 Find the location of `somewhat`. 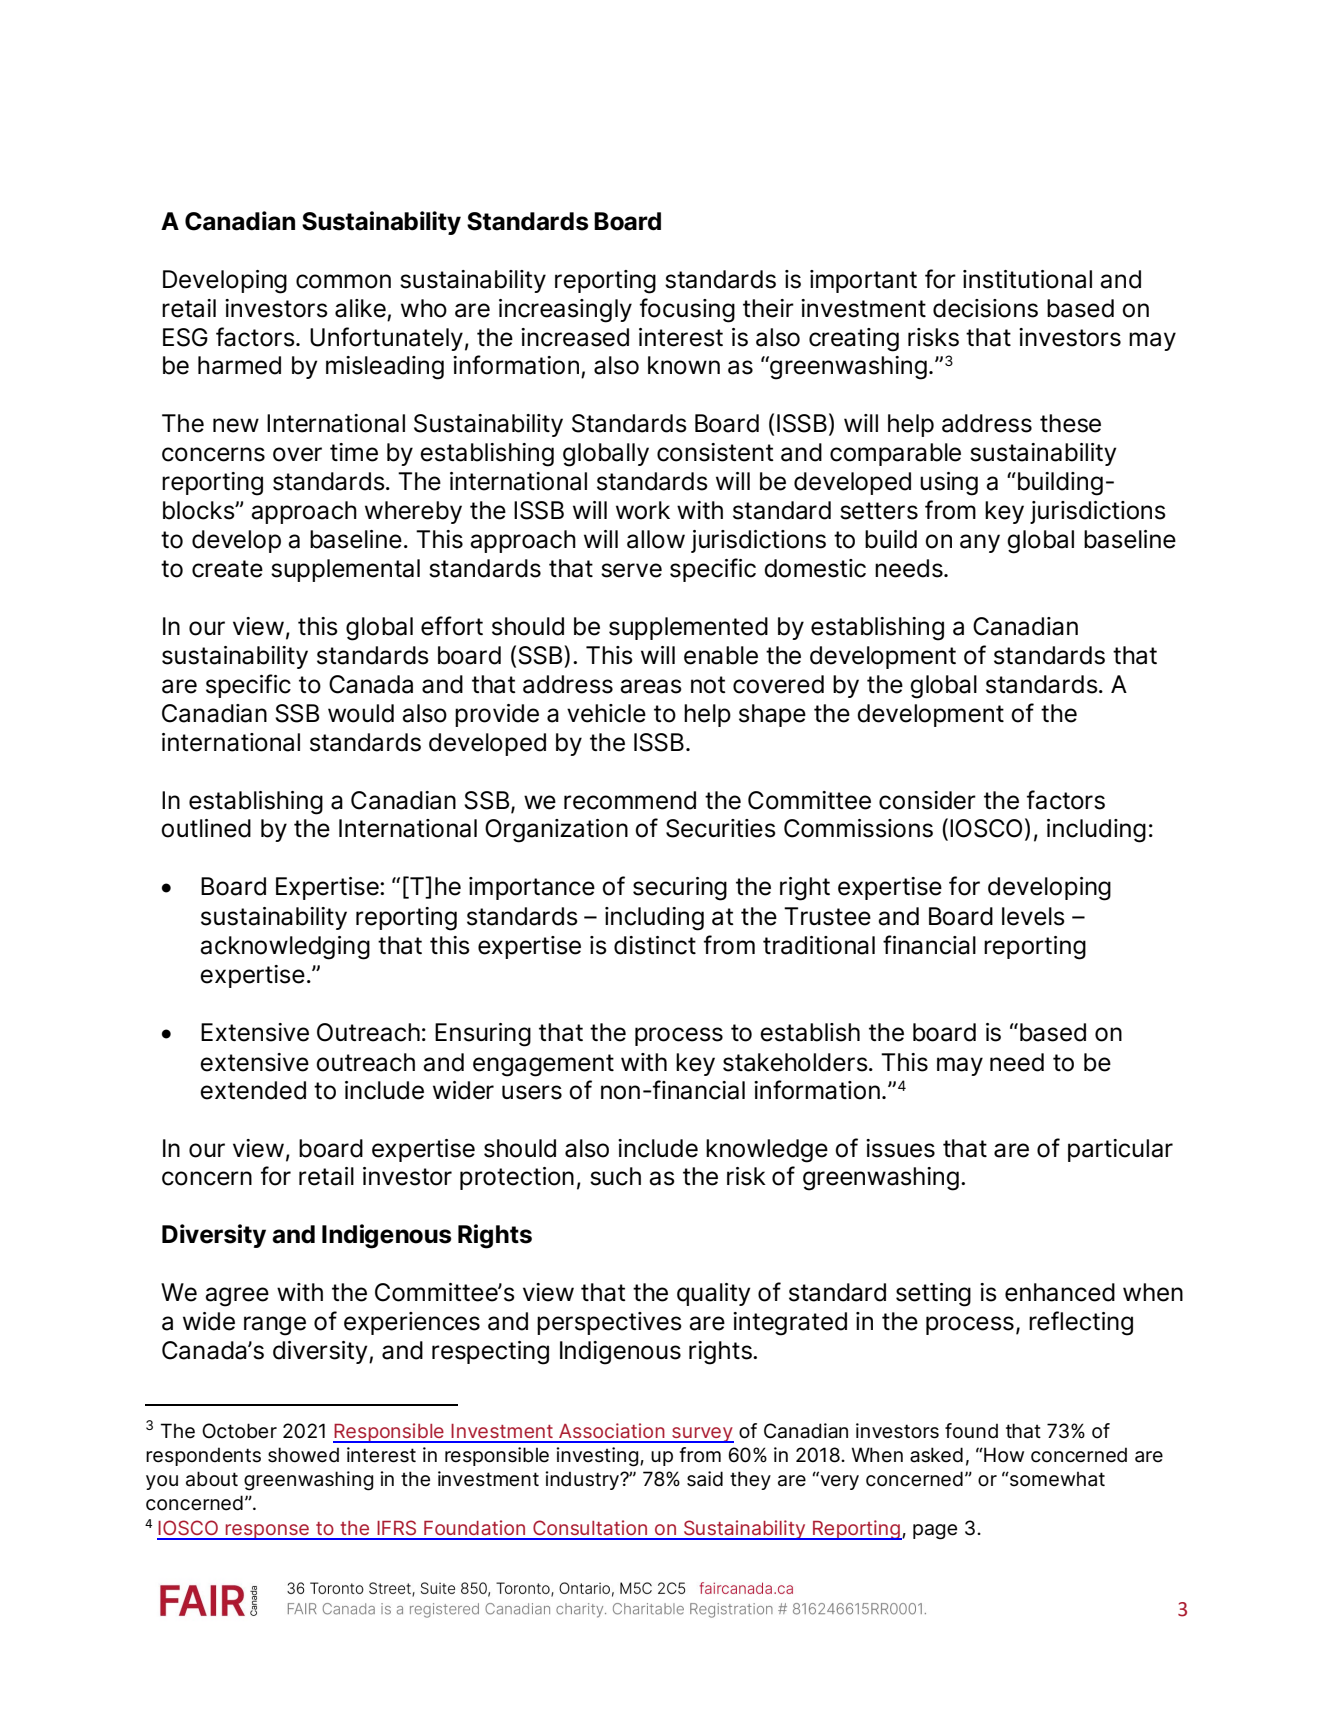

somewhat is located at coordinates (1056, 1479).
